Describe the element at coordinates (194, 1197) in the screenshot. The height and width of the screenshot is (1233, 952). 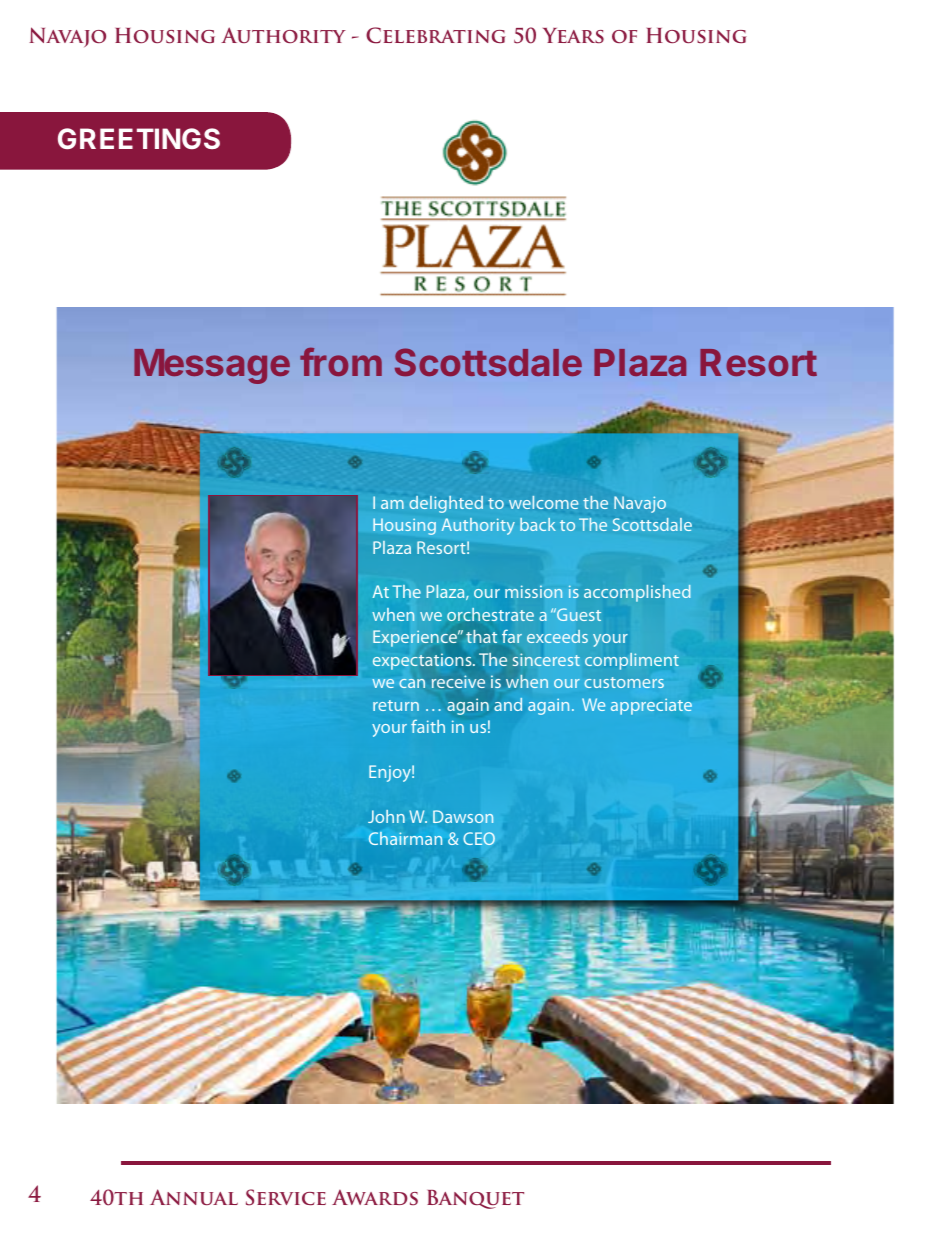
I see `Annual` at that location.
